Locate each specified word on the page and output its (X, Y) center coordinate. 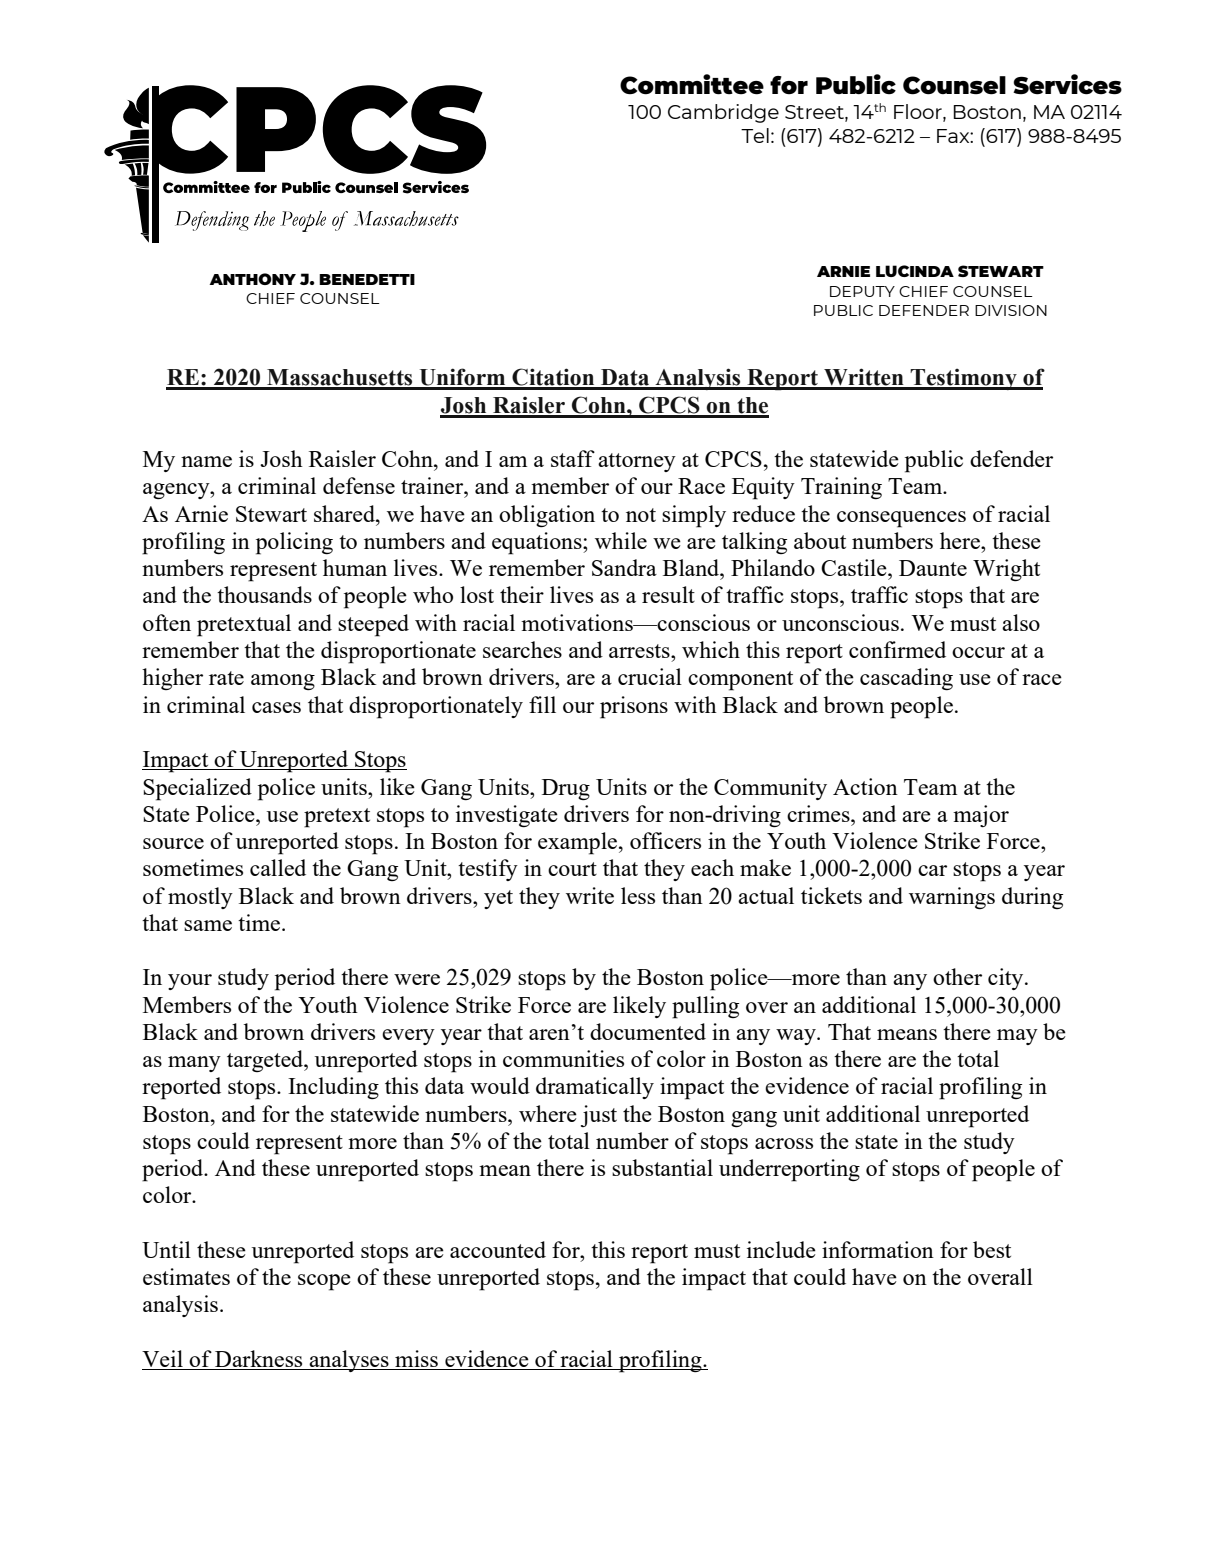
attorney (637, 462)
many (194, 1064)
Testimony (964, 379)
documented (648, 1031)
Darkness (259, 1360)
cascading (906, 679)
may (1017, 1037)
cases (276, 707)
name (206, 461)
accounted (498, 1249)
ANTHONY (252, 279)
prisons (634, 707)
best (992, 1249)
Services (1067, 84)
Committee (692, 84)
